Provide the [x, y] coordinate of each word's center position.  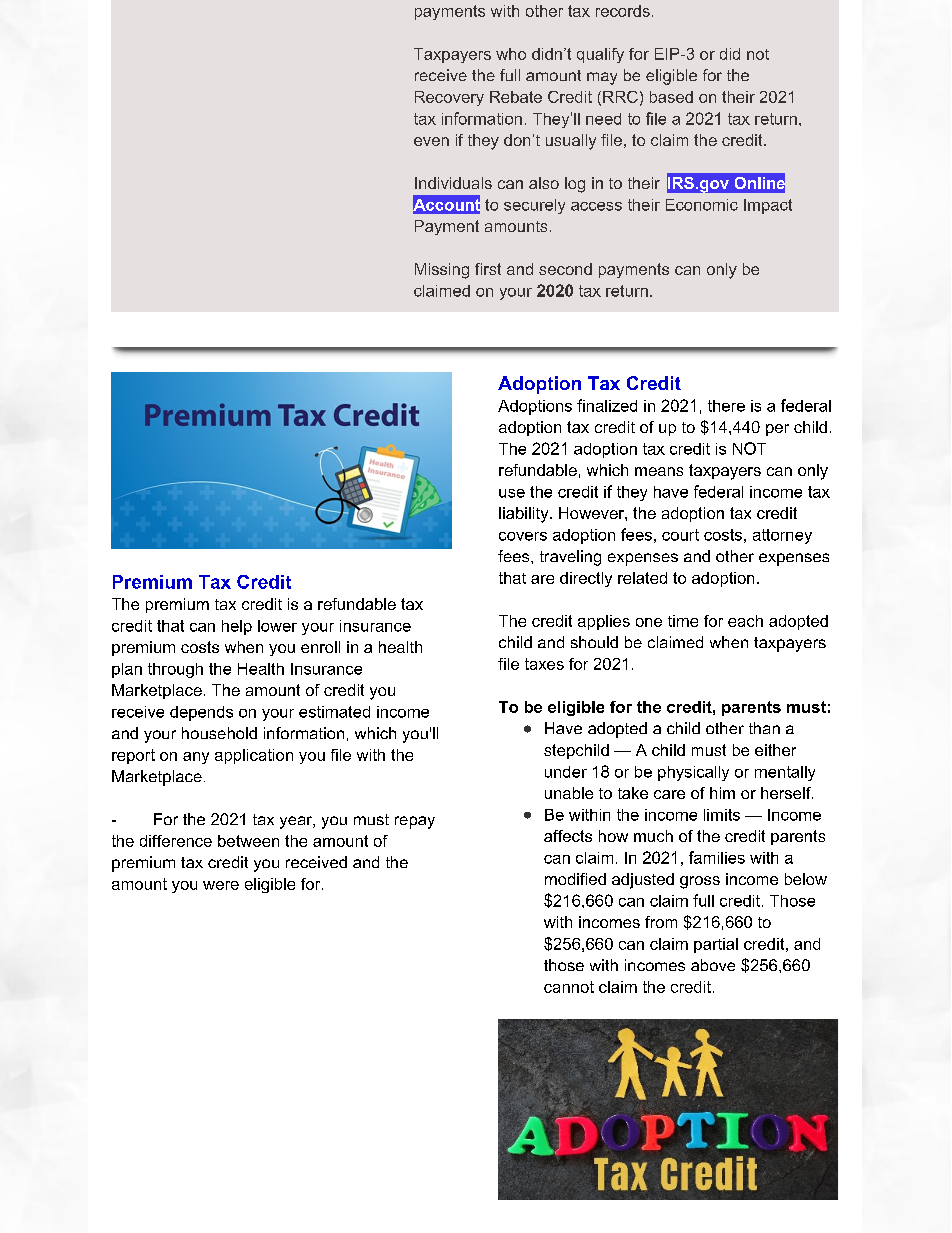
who [511, 54]
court [680, 535]
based [671, 97]
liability [525, 515]
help [237, 627]
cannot [569, 987]
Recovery [449, 98]
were [221, 885]
